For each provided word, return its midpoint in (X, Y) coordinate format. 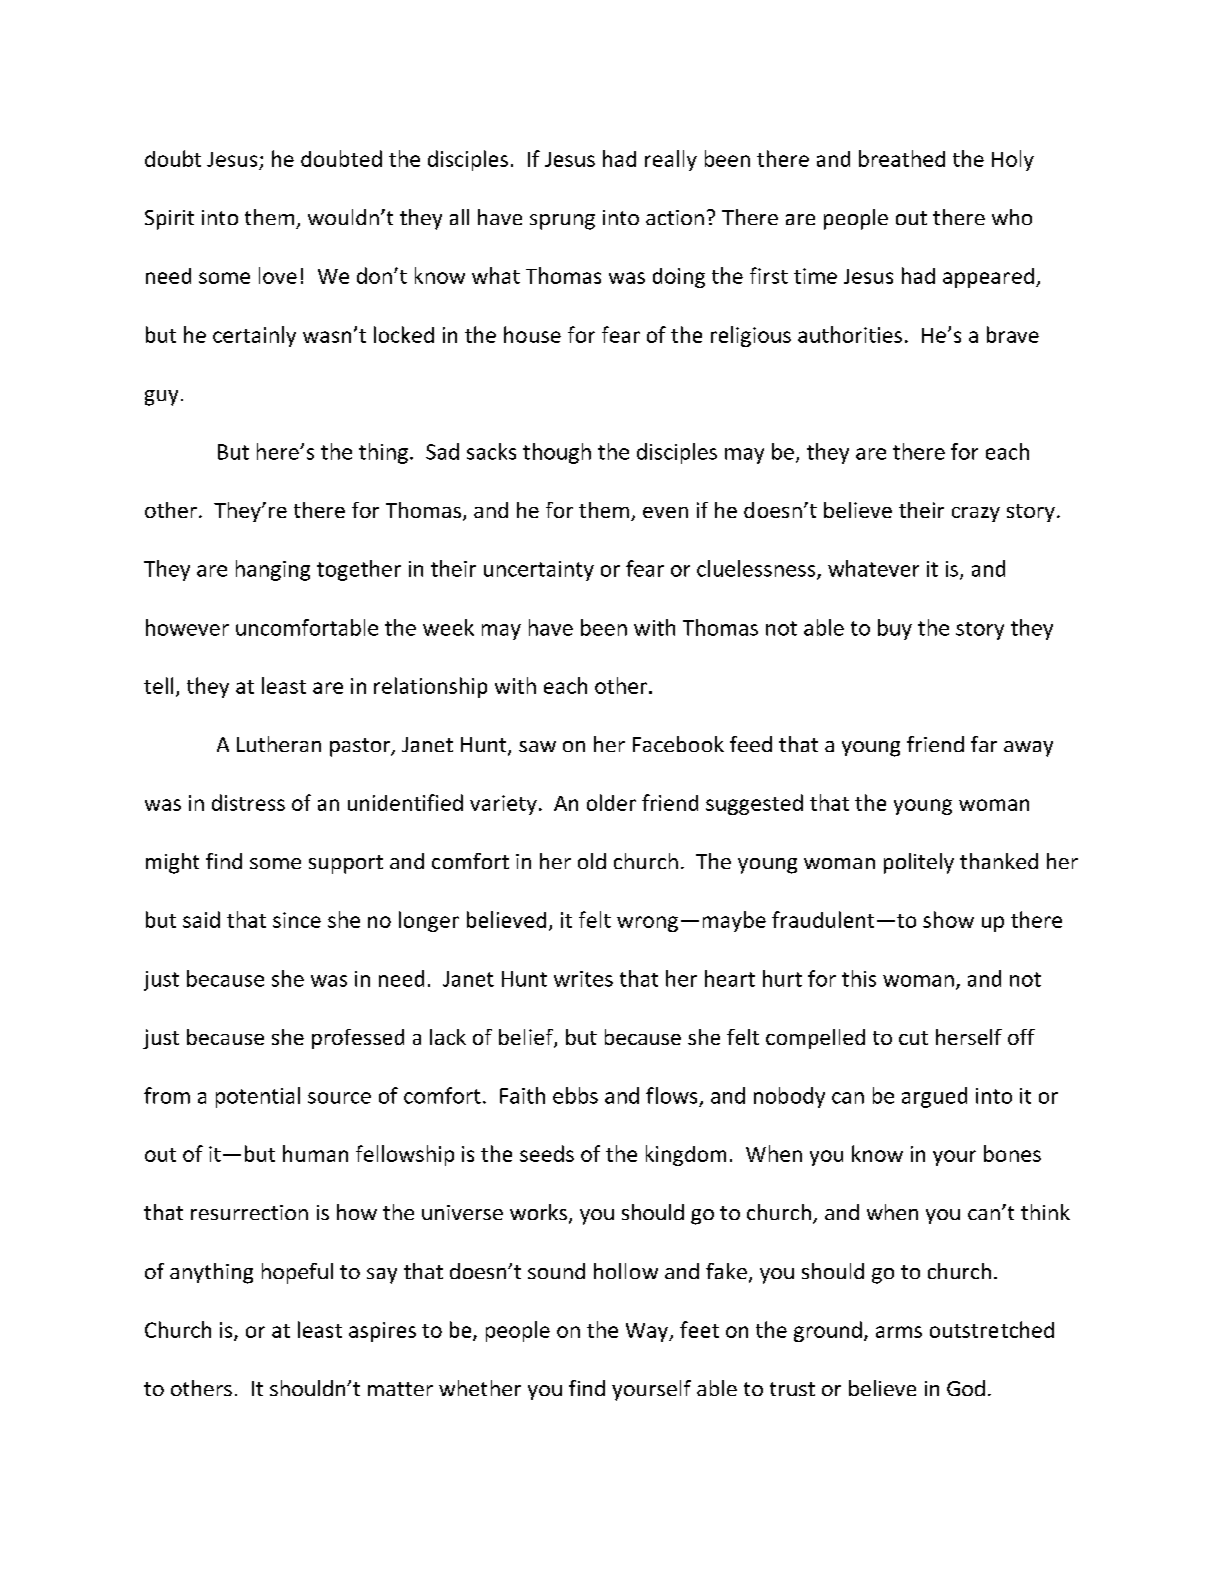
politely (919, 863)
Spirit (169, 220)
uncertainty (539, 571)
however (187, 627)
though (557, 453)
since (297, 920)
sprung (562, 222)
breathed (902, 158)
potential (258, 1097)
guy (161, 398)
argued (934, 1097)
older (611, 802)
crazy (976, 514)
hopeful (297, 1273)
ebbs (575, 1095)
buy (895, 629)
